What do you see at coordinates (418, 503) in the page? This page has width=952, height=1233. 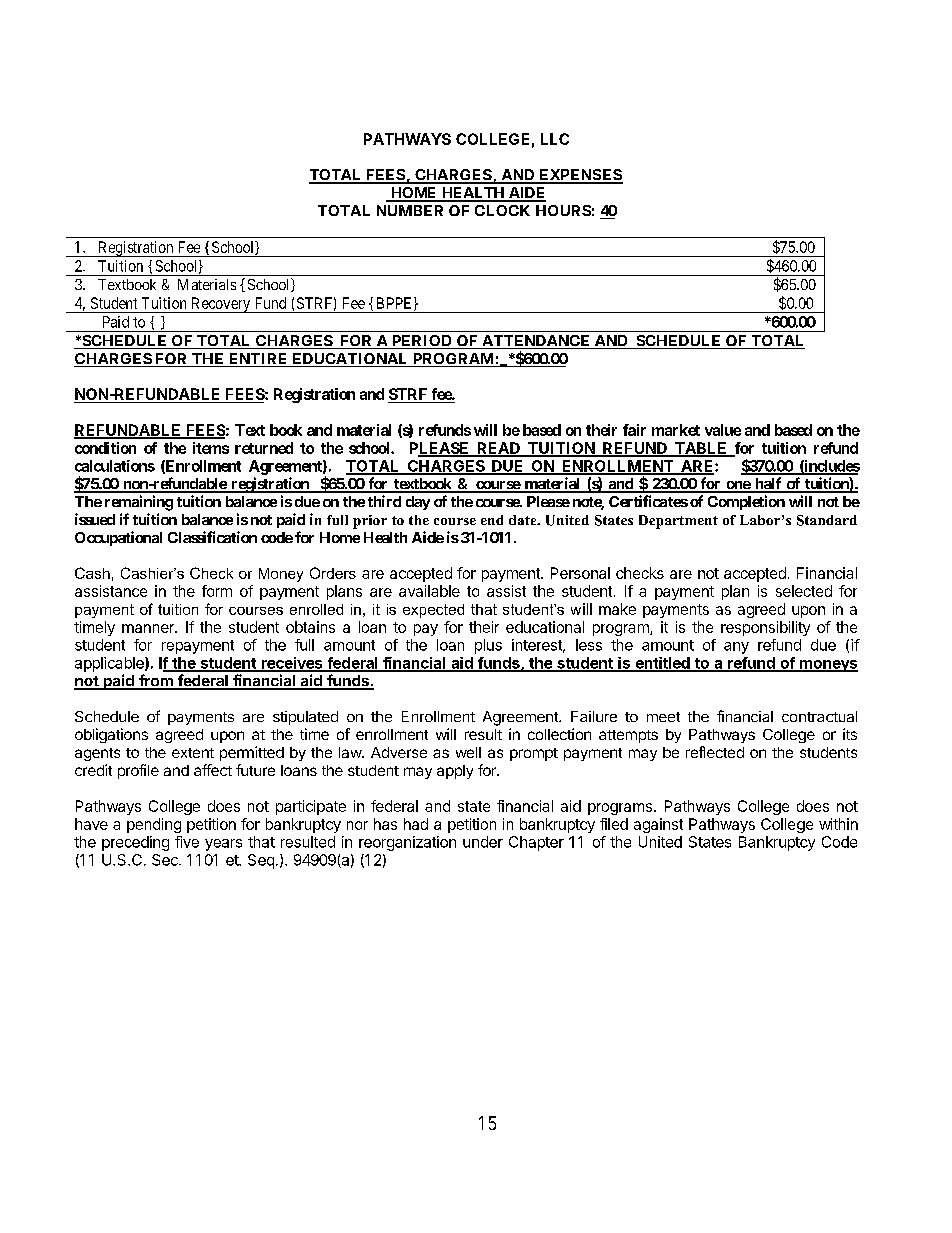 I see `day` at bounding box center [418, 503].
